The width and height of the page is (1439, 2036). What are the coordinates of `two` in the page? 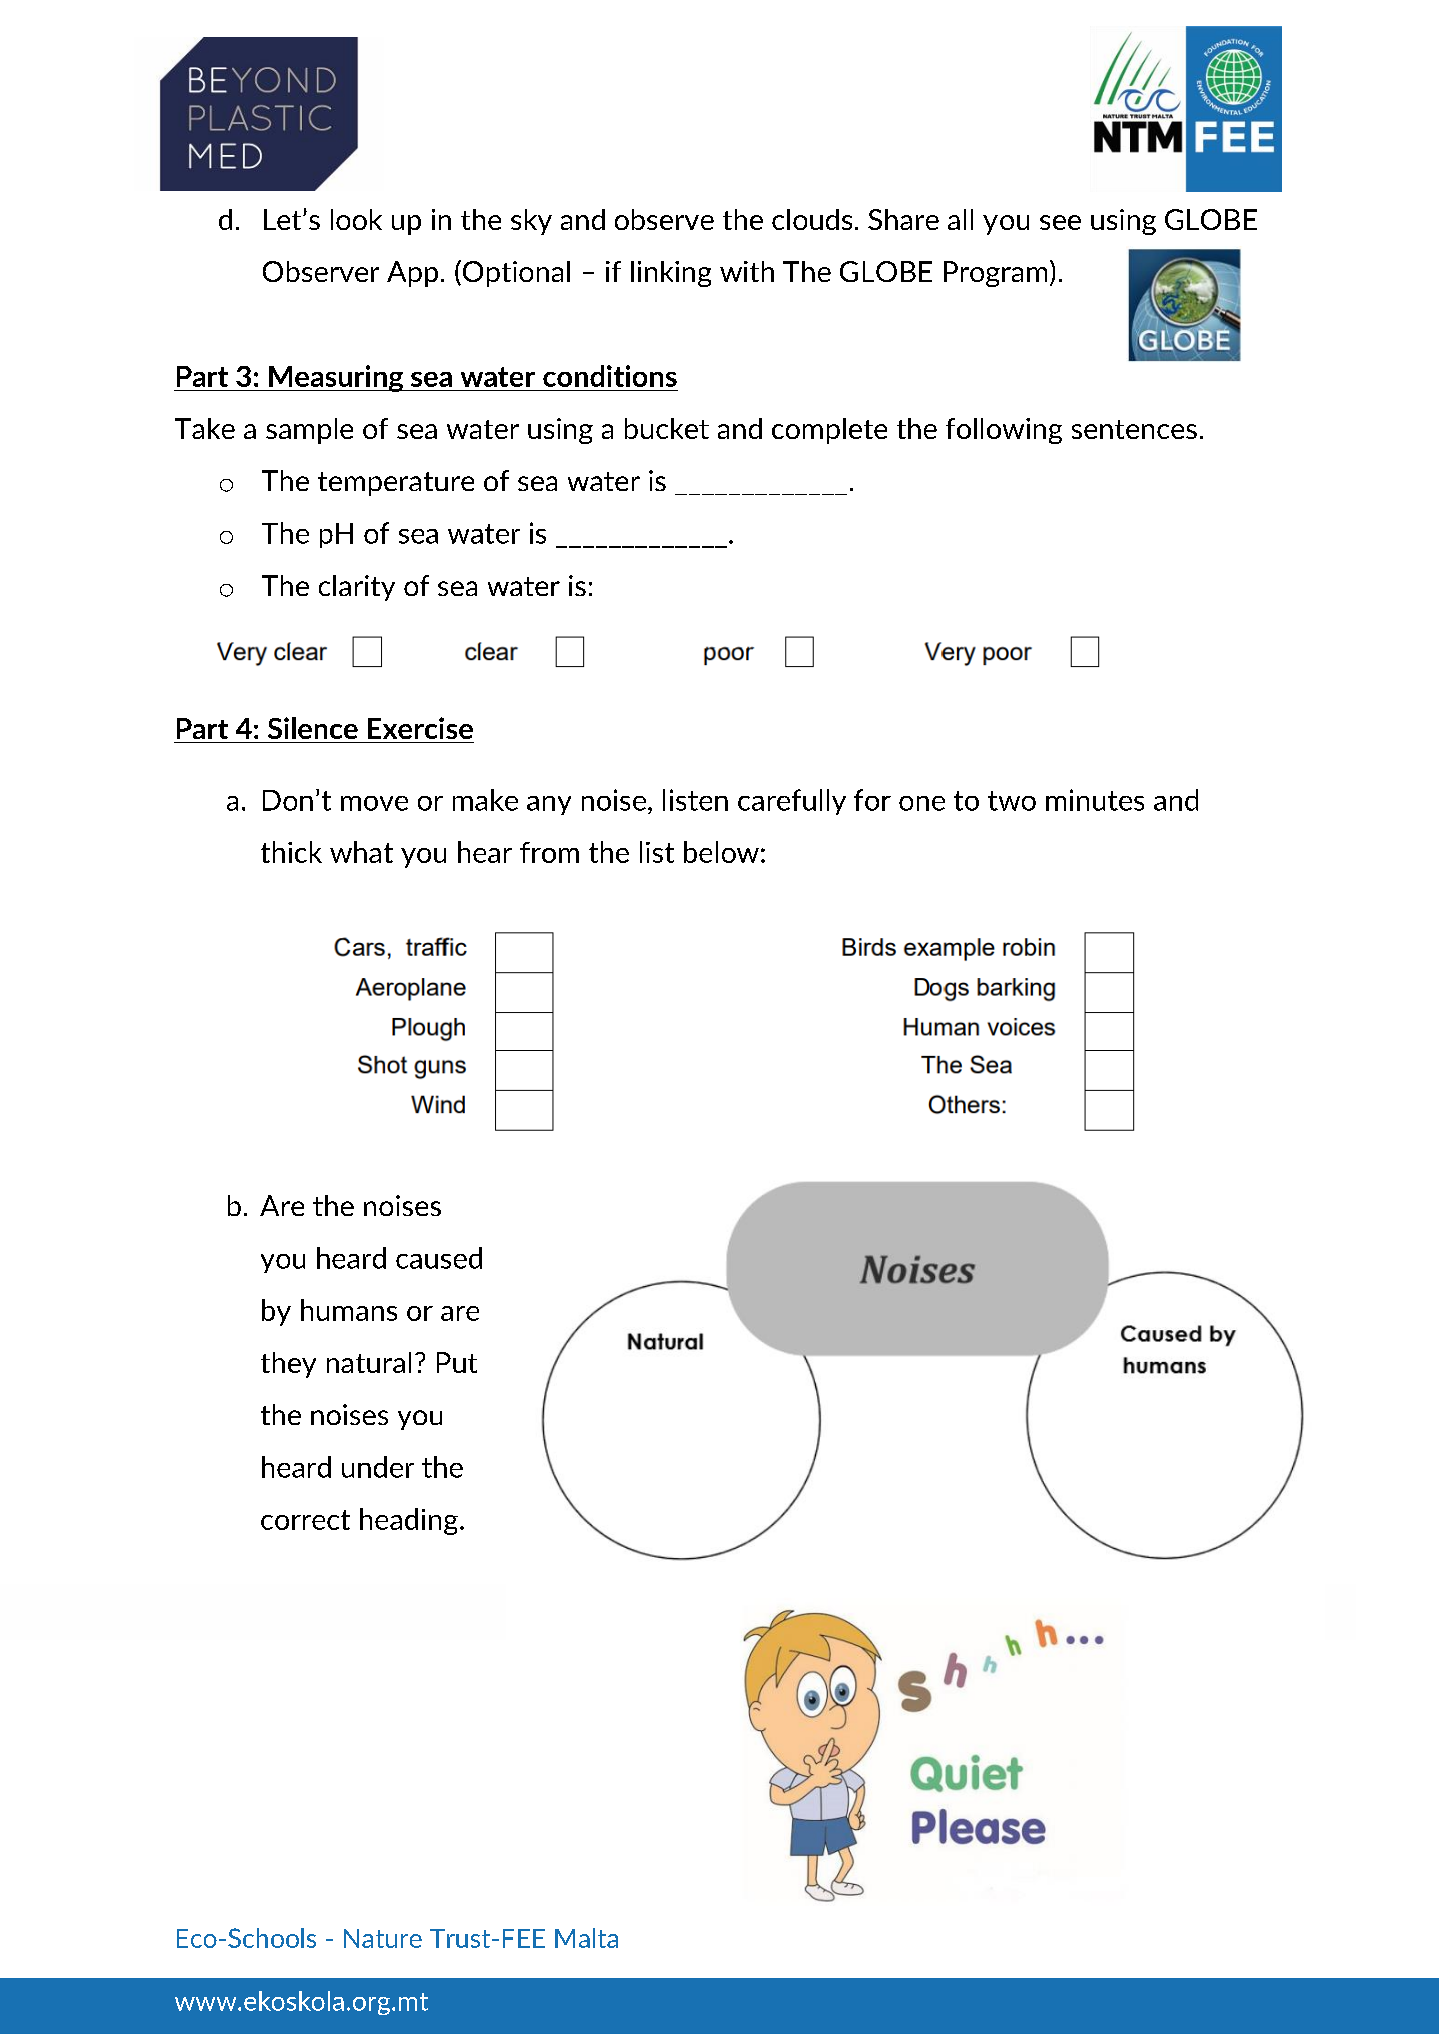 It's located at (1012, 801).
